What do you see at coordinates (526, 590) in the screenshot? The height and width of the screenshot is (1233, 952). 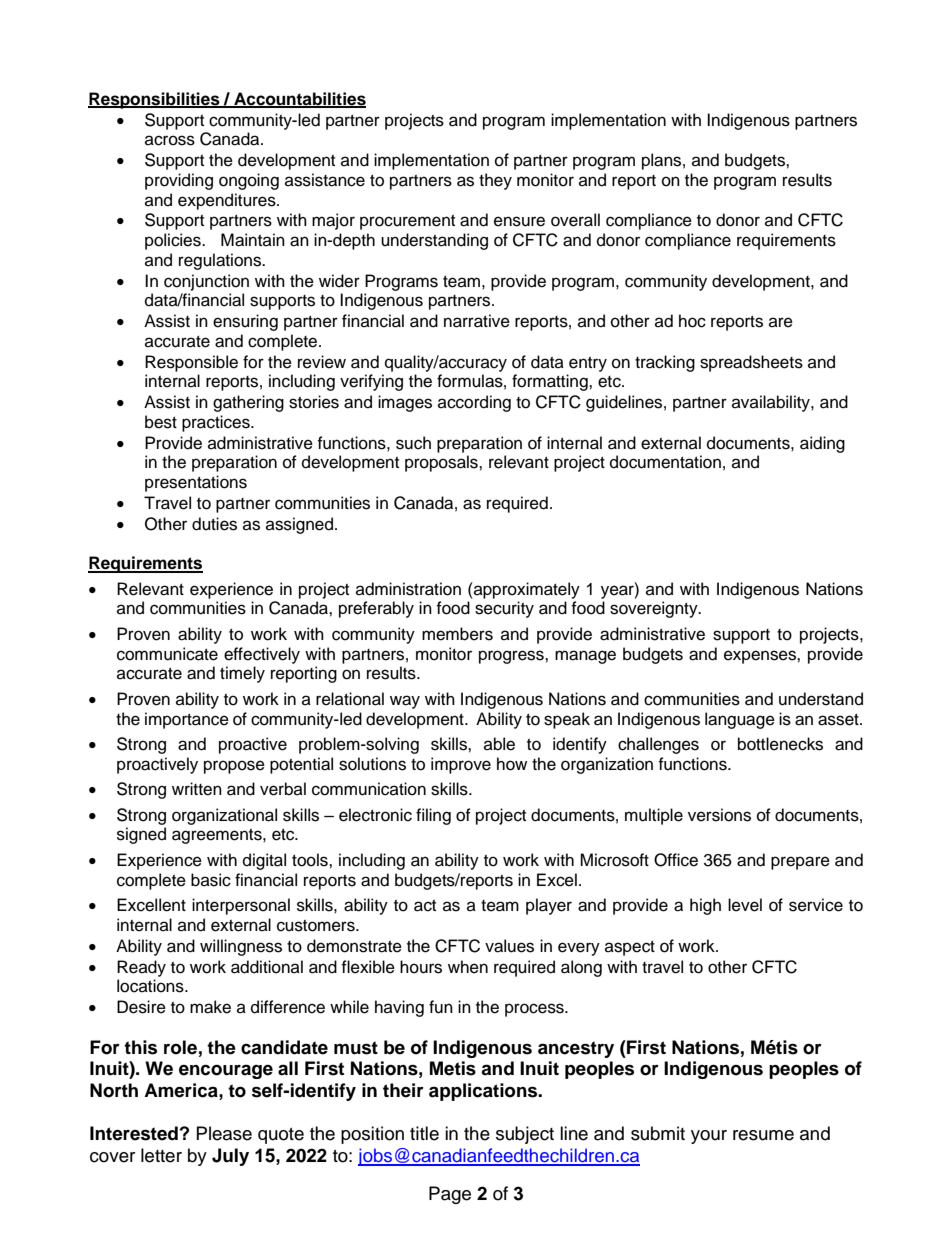 I see `approximately` at bounding box center [526, 590].
